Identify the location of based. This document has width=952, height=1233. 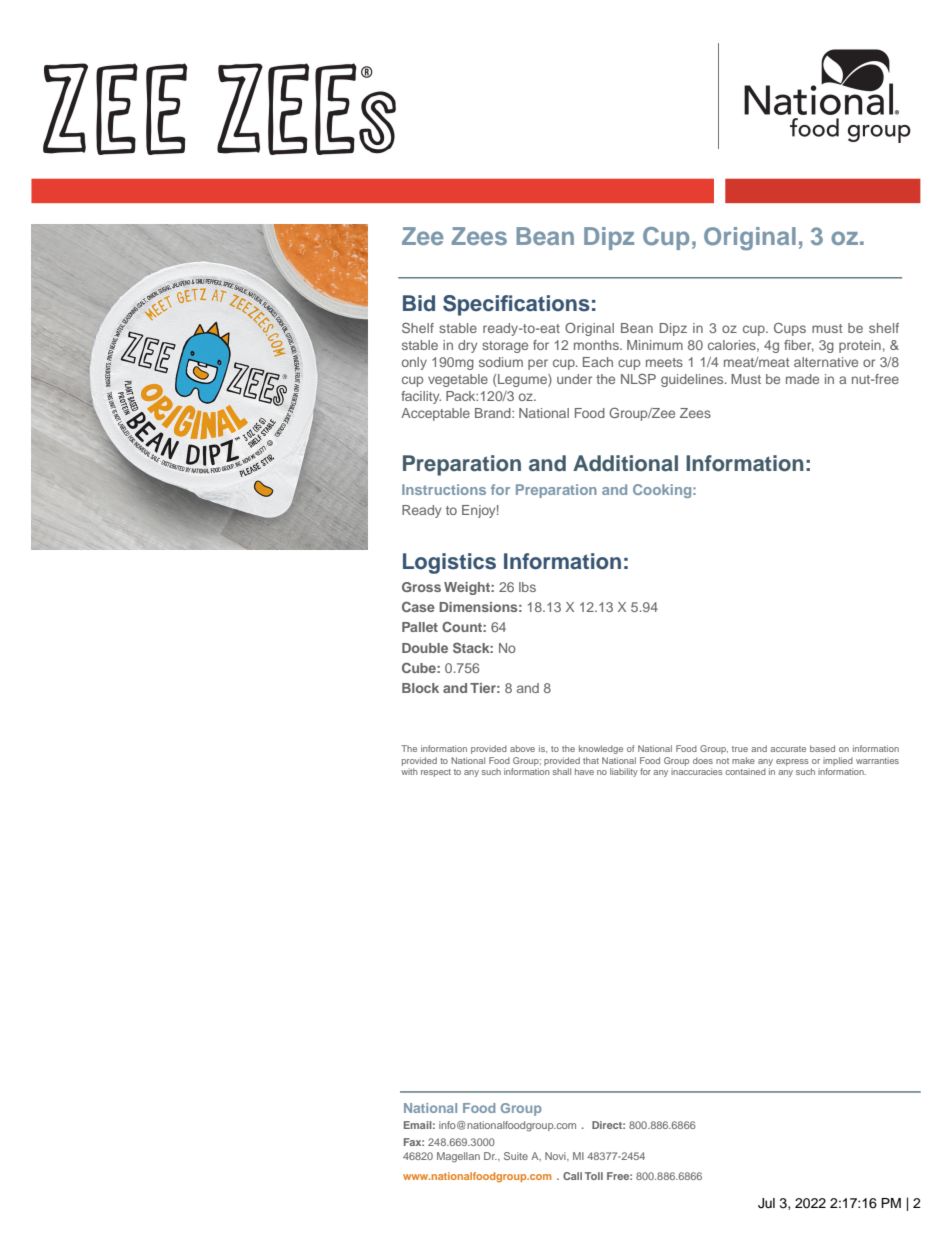
(822, 748).
